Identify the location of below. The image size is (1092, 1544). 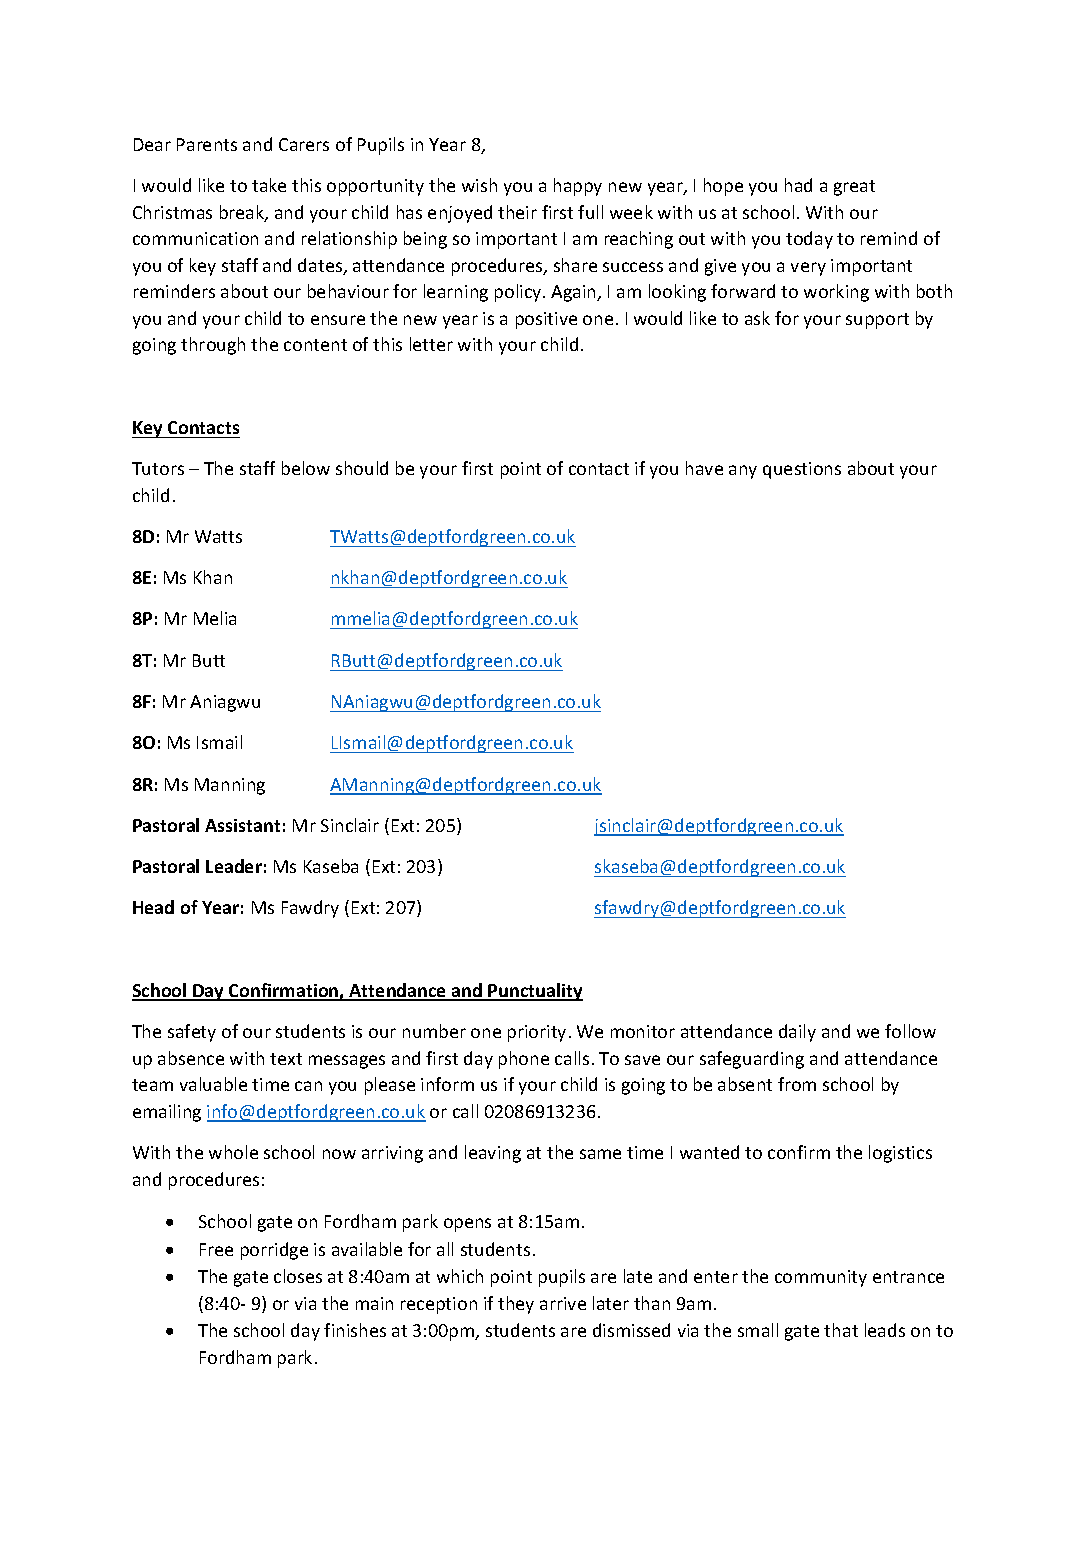
(306, 468).
